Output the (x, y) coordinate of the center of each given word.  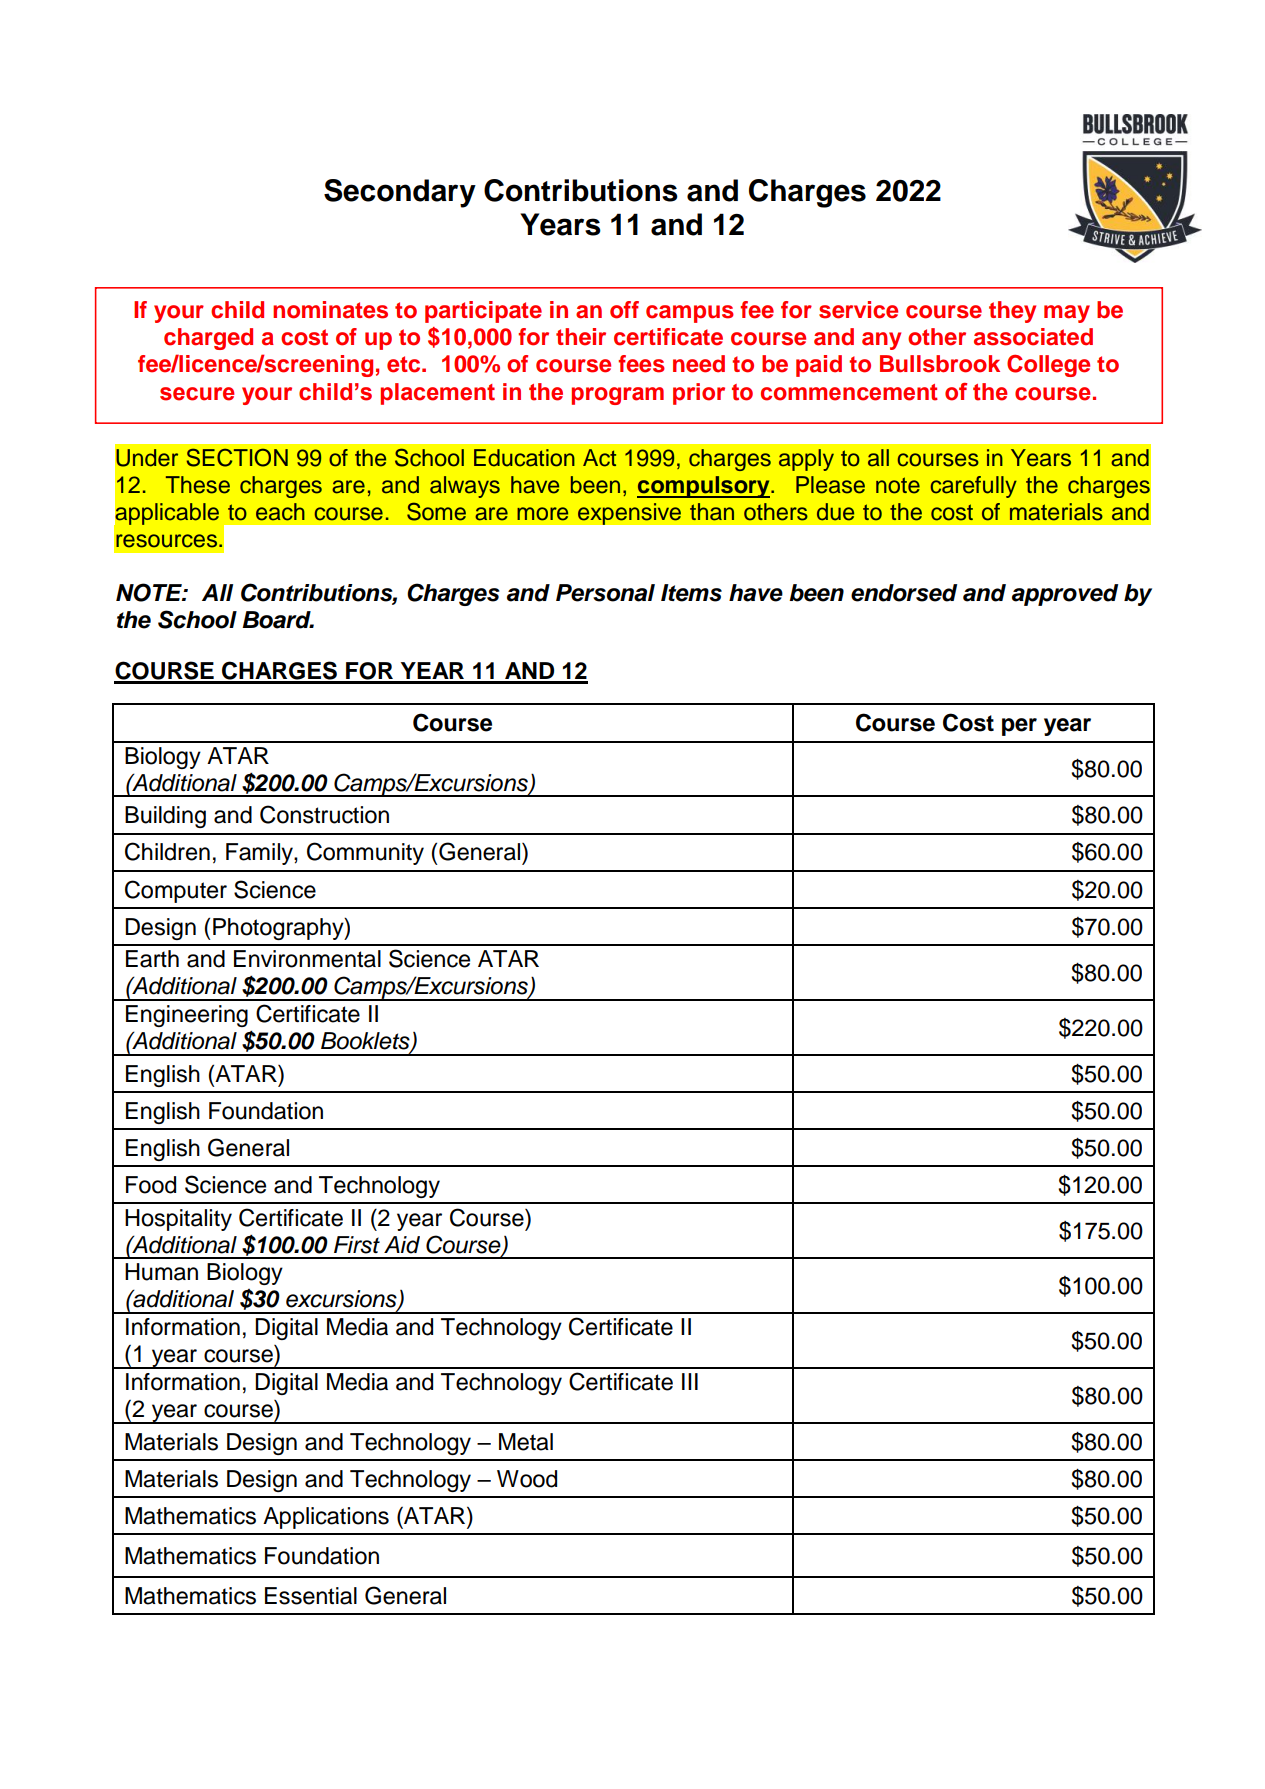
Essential (311, 1596)
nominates (330, 310)
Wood (527, 1479)
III (690, 1381)
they (1012, 312)
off (624, 310)
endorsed (904, 593)
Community (365, 853)
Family (260, 854)
